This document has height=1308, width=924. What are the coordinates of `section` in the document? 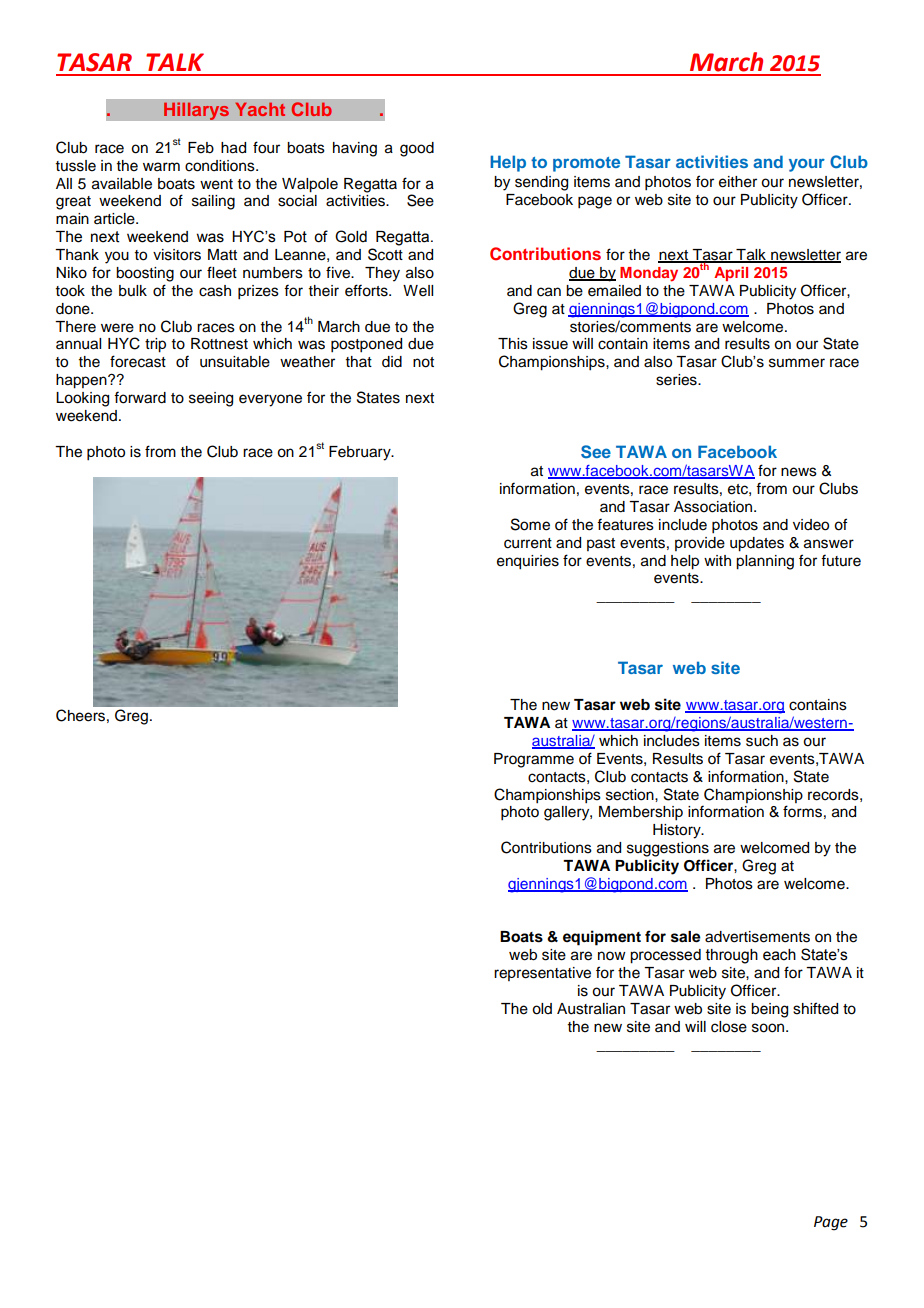 It's located at (631, 795).
